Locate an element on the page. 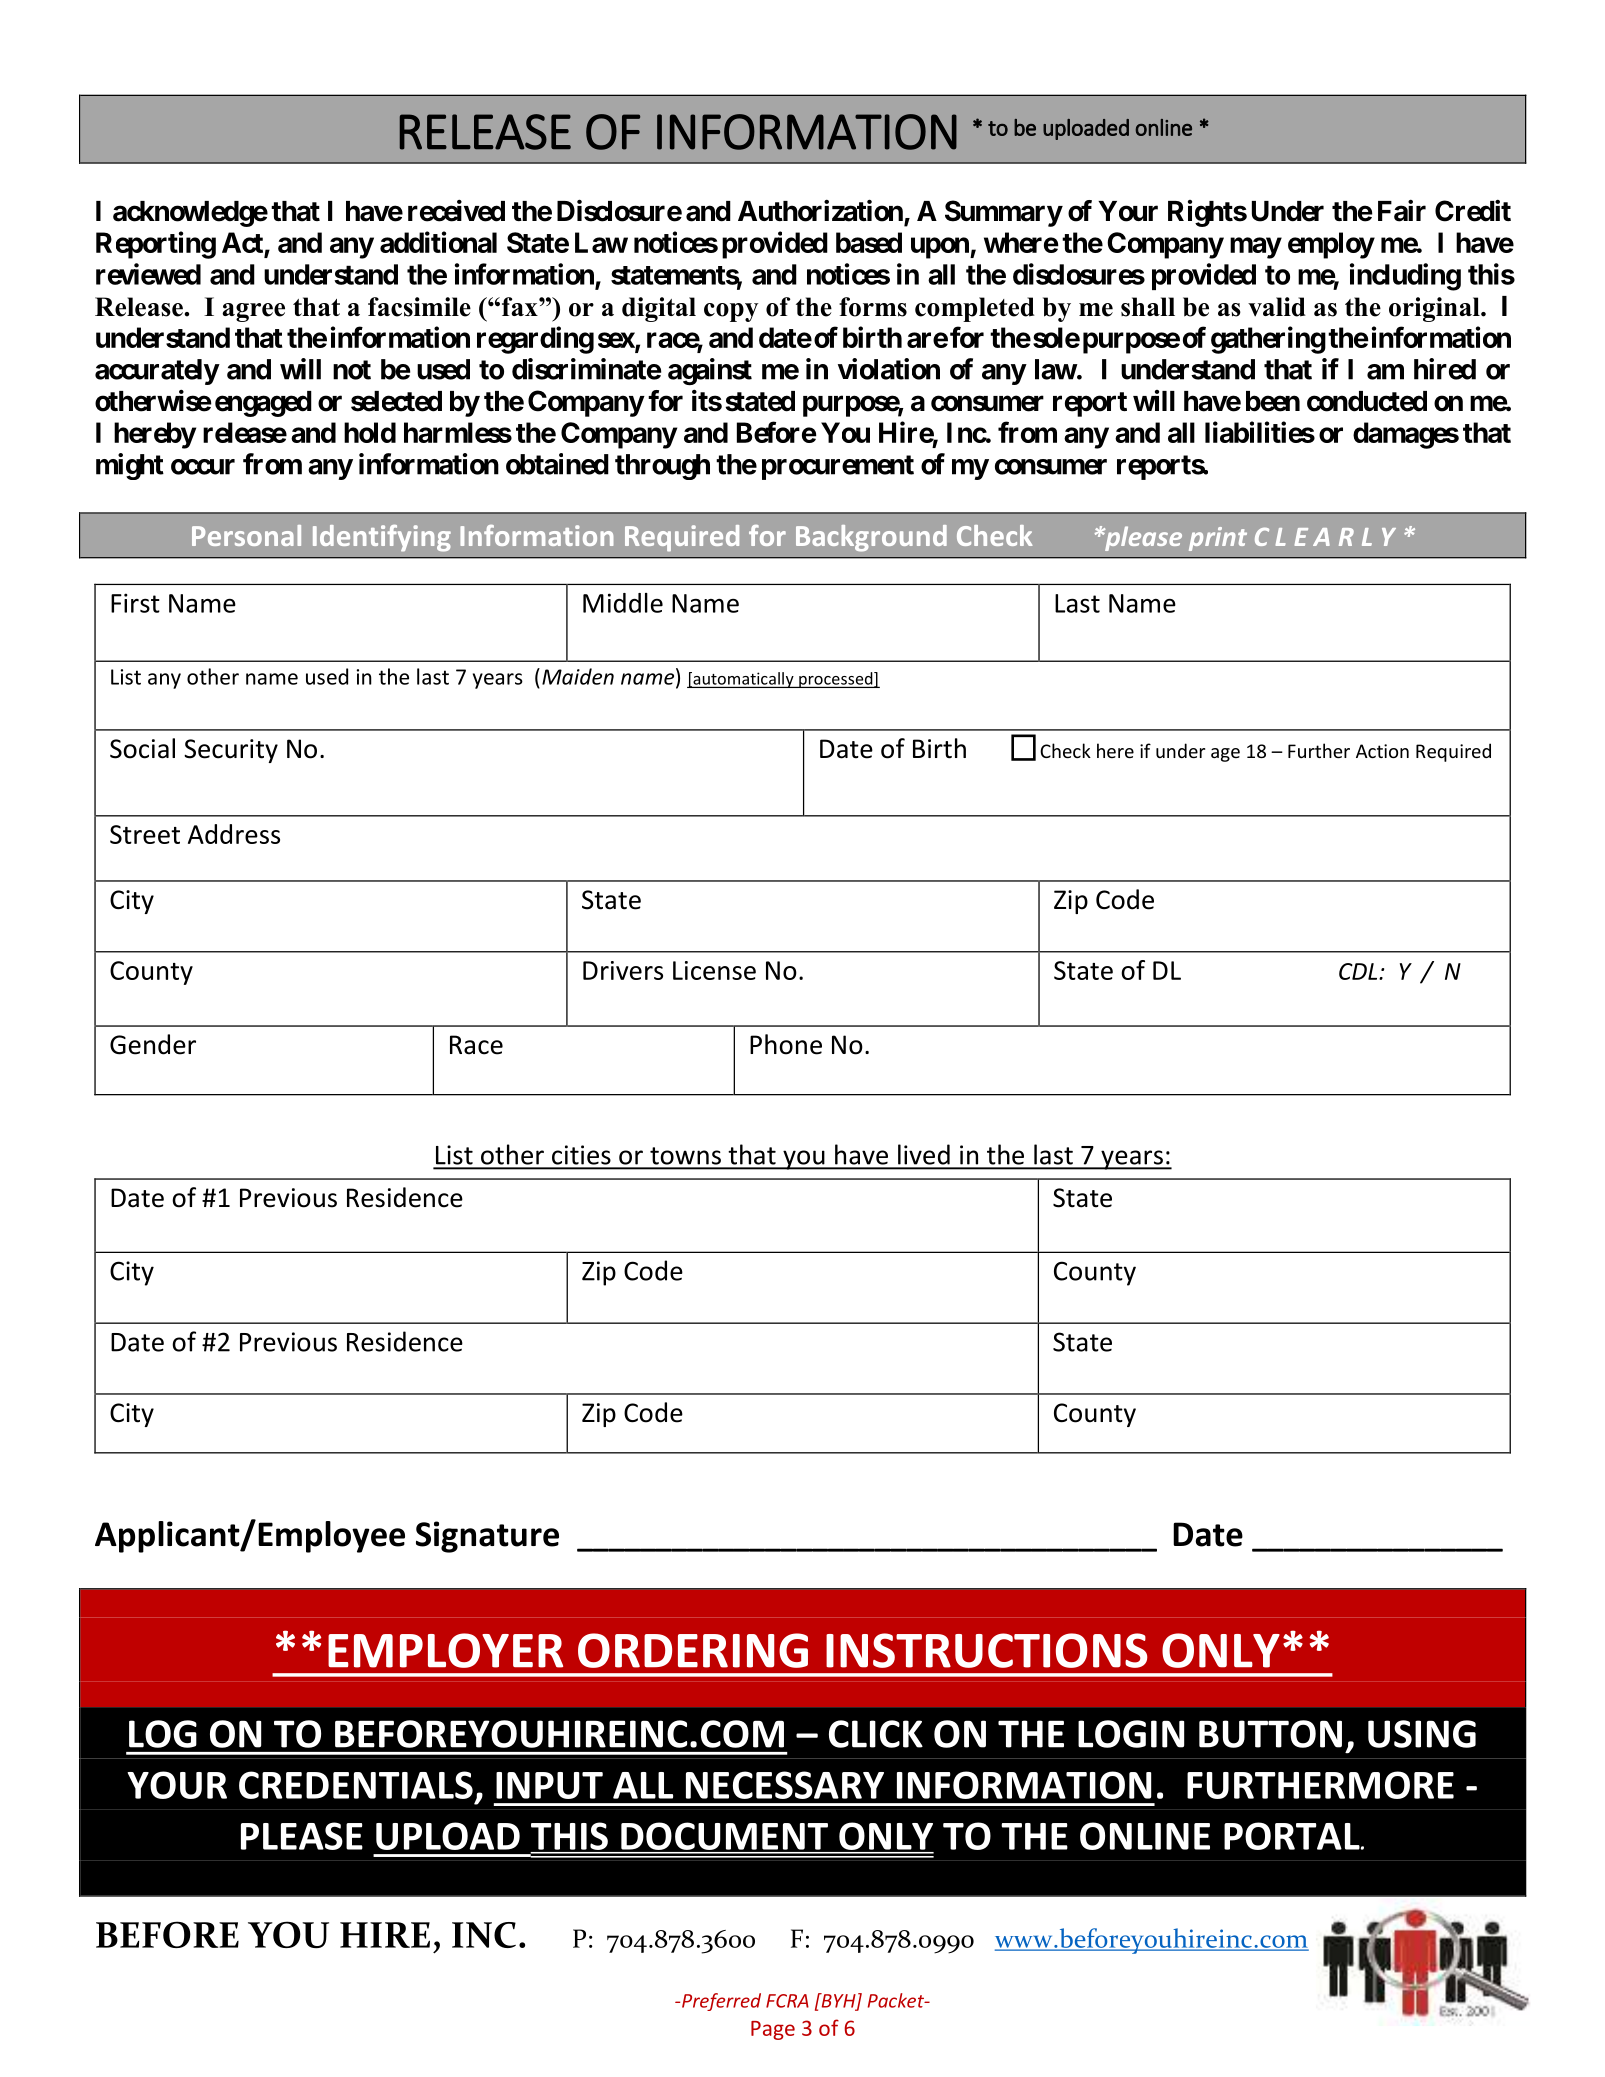 This document has width=1605, height=2077. Action is located at coordinates (1382, 751).
